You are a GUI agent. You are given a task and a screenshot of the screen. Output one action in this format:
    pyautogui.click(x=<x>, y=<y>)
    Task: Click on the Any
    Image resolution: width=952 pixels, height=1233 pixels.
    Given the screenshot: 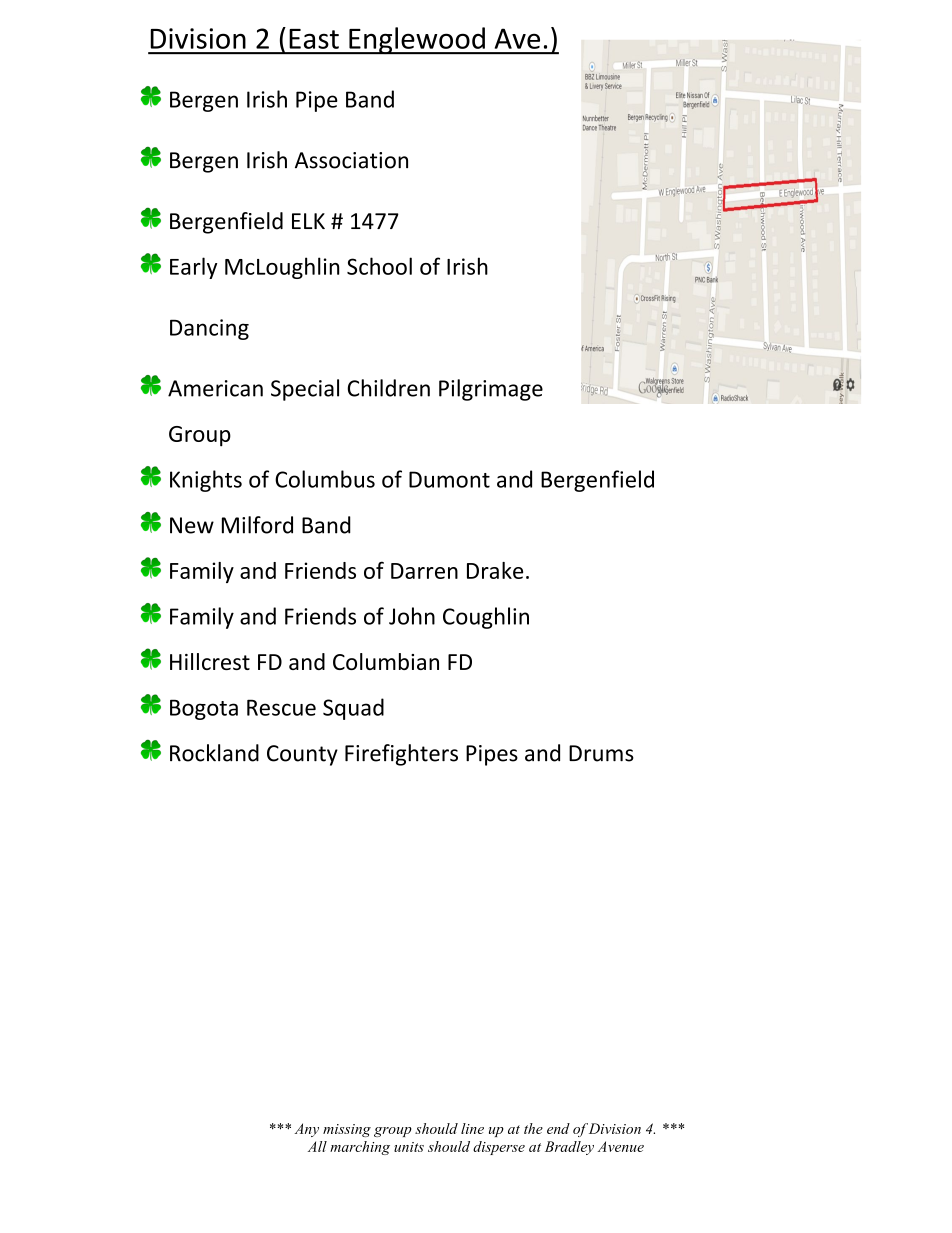 What is the action you would take?
    pyautogui.click(x=307, y=1130)
